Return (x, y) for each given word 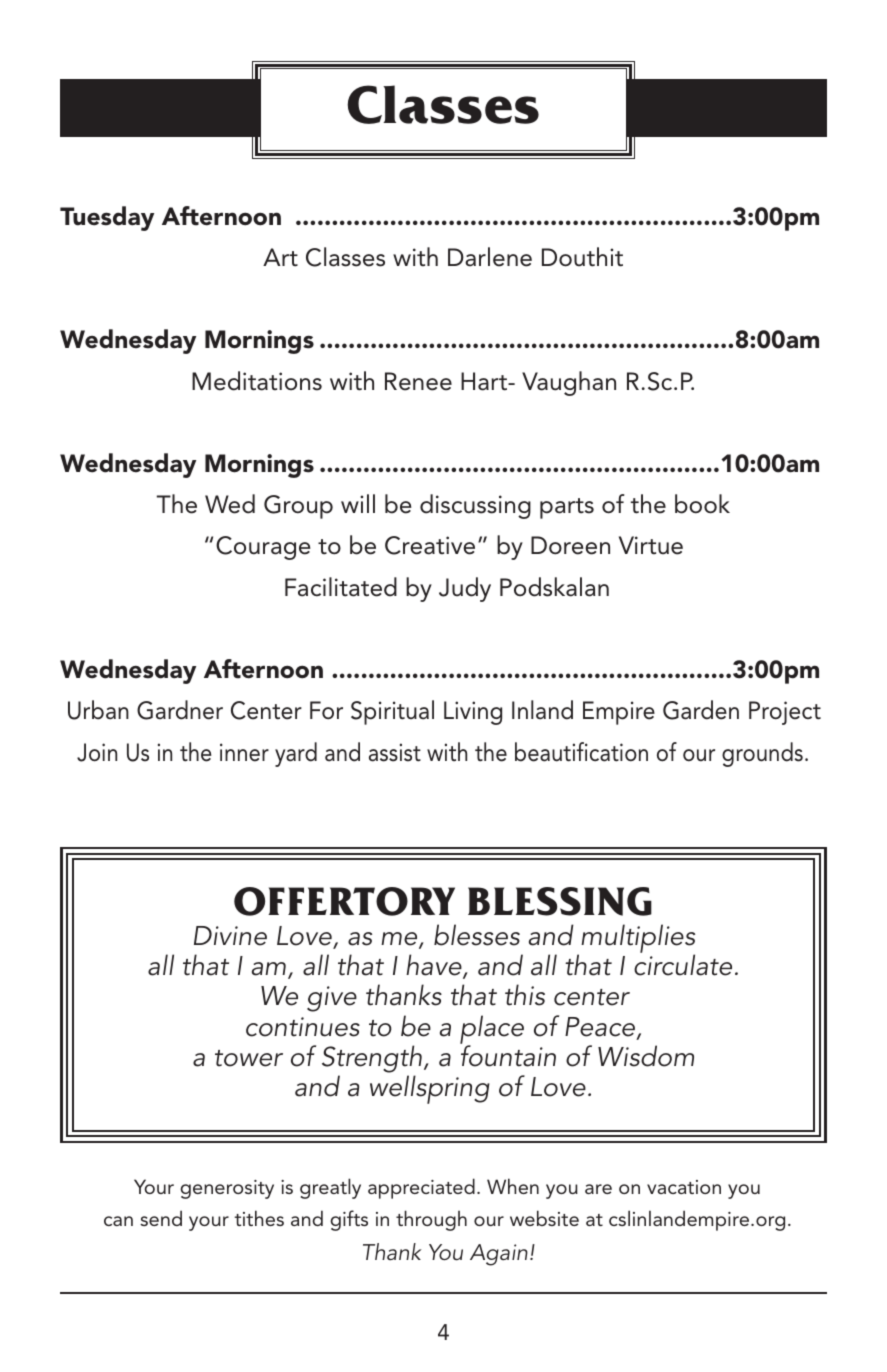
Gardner (180, 710)
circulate (683, 965)
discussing (475, 506)
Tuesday (107, 218)
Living (473, 713)
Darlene (490, 257)
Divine (230, 936)
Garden (701, 710)
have (435, 966)
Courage (263, 548)
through (431, 1220)
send (161, 1218)
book (702, 504)
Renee (418, 381)
